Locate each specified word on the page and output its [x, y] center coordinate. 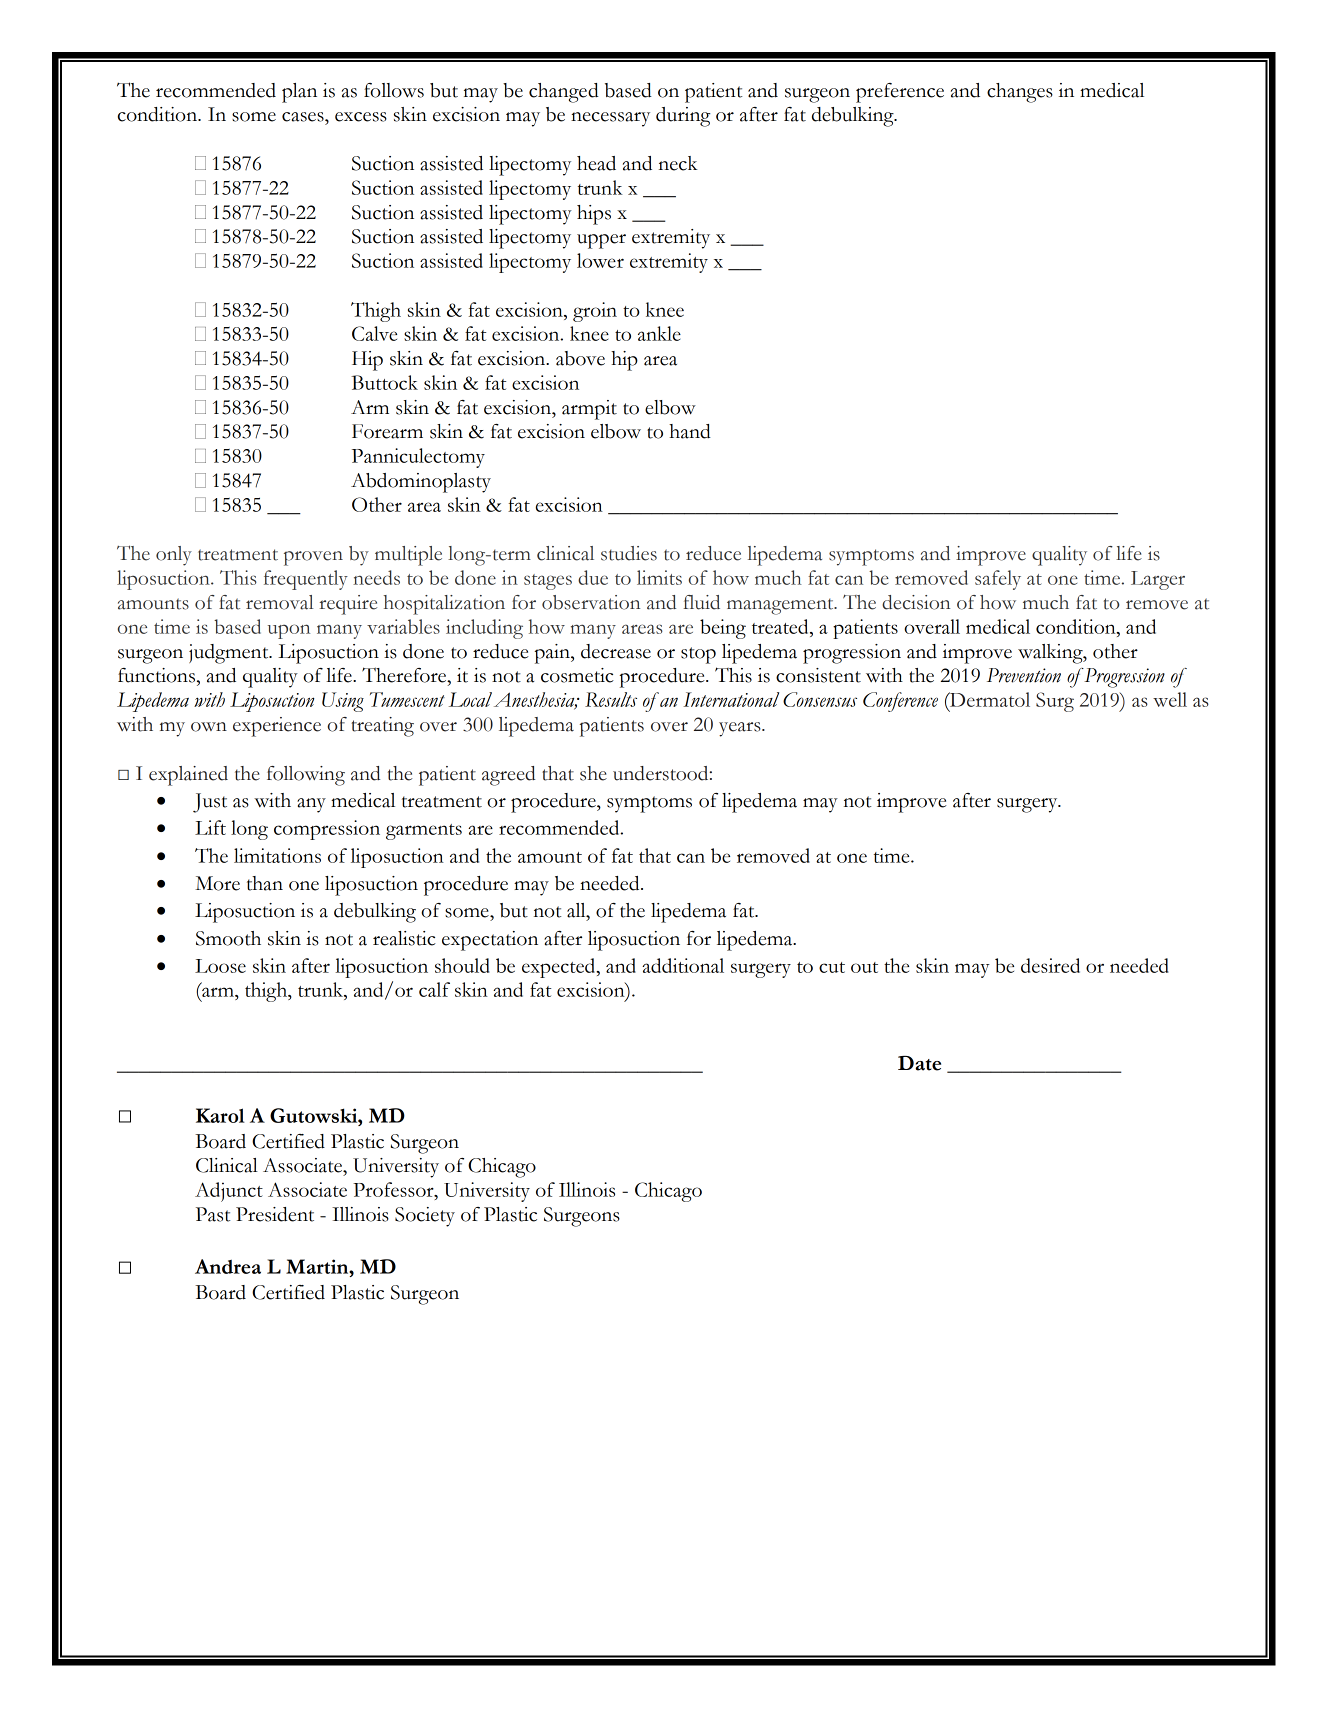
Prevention [1024, 675]
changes [1020, 93]
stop [698, 655]
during [683, 117]
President [275, 1214]
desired [1050, 965]
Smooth [228, 938]
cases [304, 117]
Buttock [384, 382]
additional [683, 965]
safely [998, 580]
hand [690, 431]
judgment [230, 654]
